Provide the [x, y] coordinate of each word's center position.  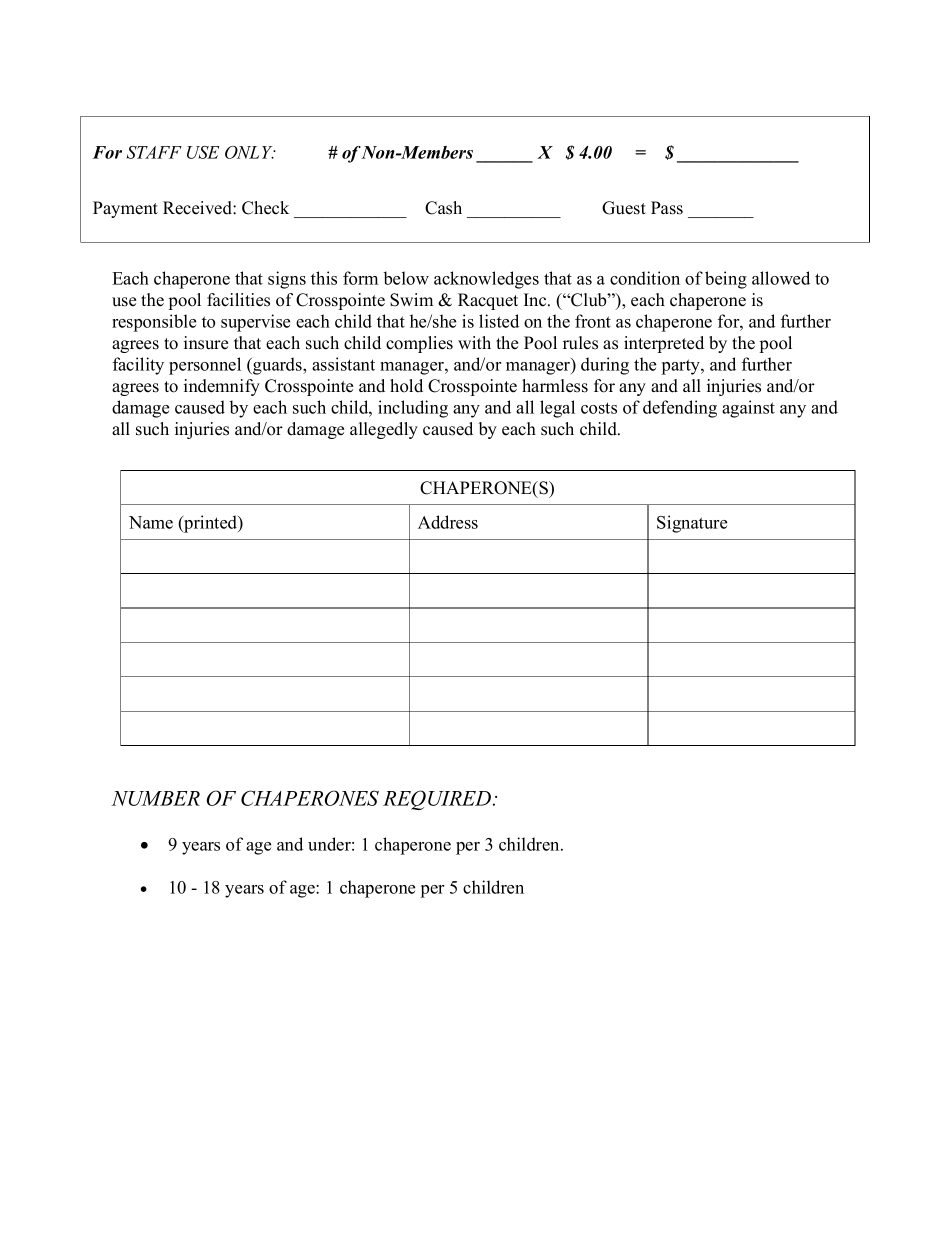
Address [448, 522]
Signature [692, 524]
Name [151, 522]
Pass [667, 208]
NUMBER [155, 798]
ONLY [250, 152]
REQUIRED [438, 800]
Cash [443, 208]
